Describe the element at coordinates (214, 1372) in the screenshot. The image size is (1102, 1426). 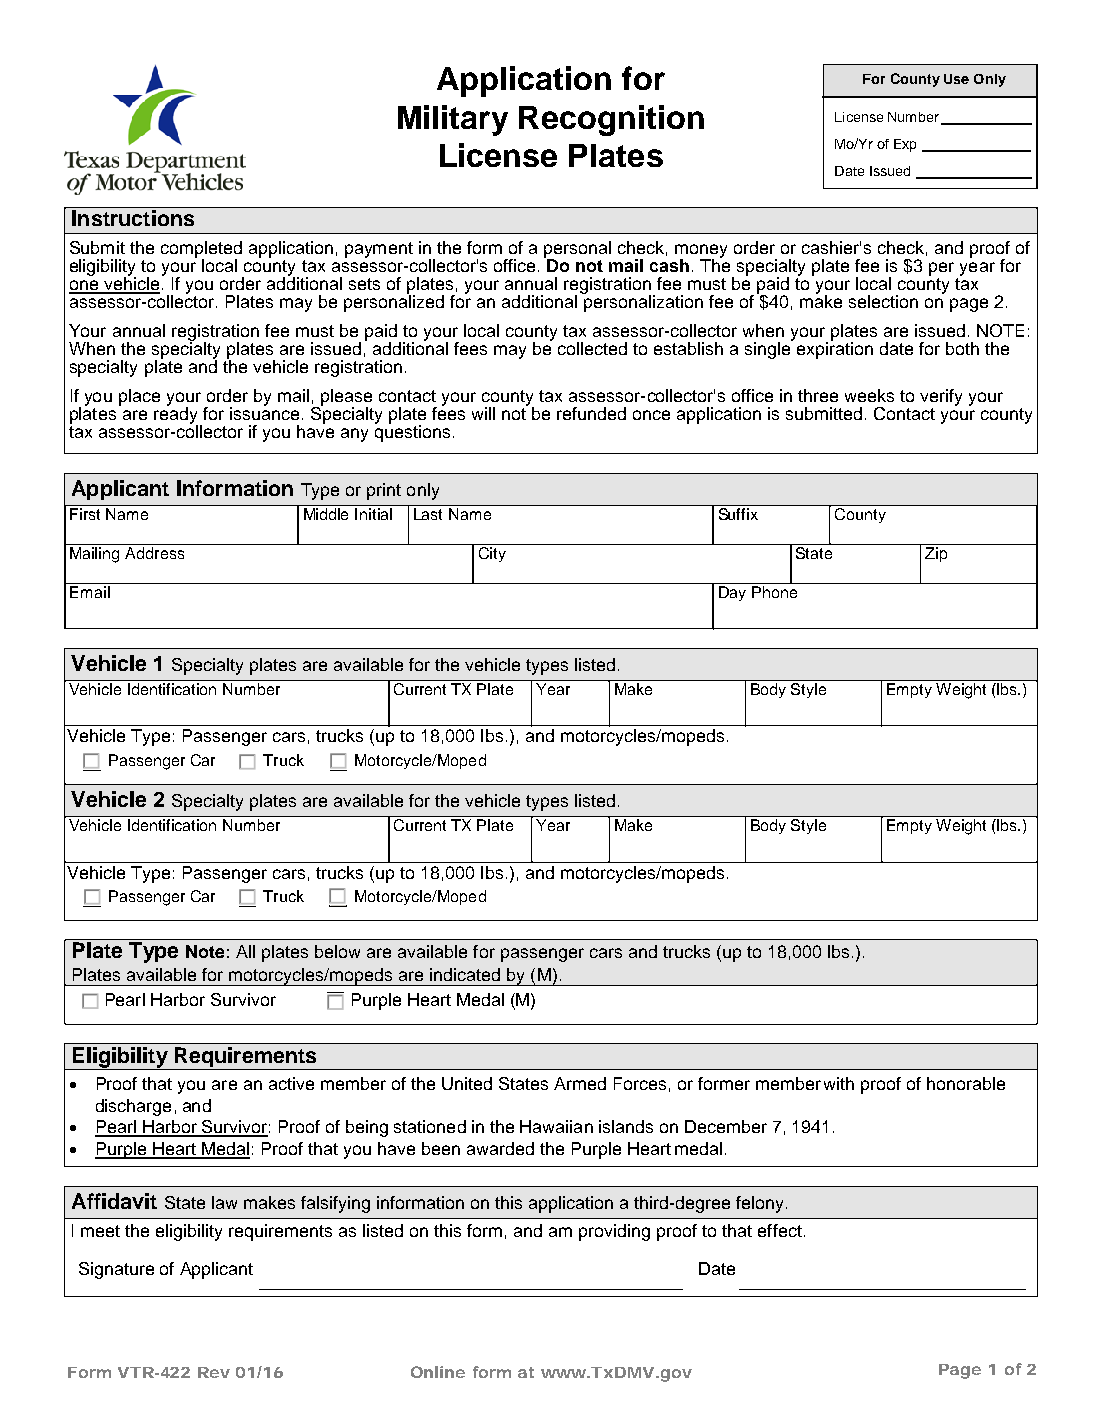
I see `Rev` at that location.
